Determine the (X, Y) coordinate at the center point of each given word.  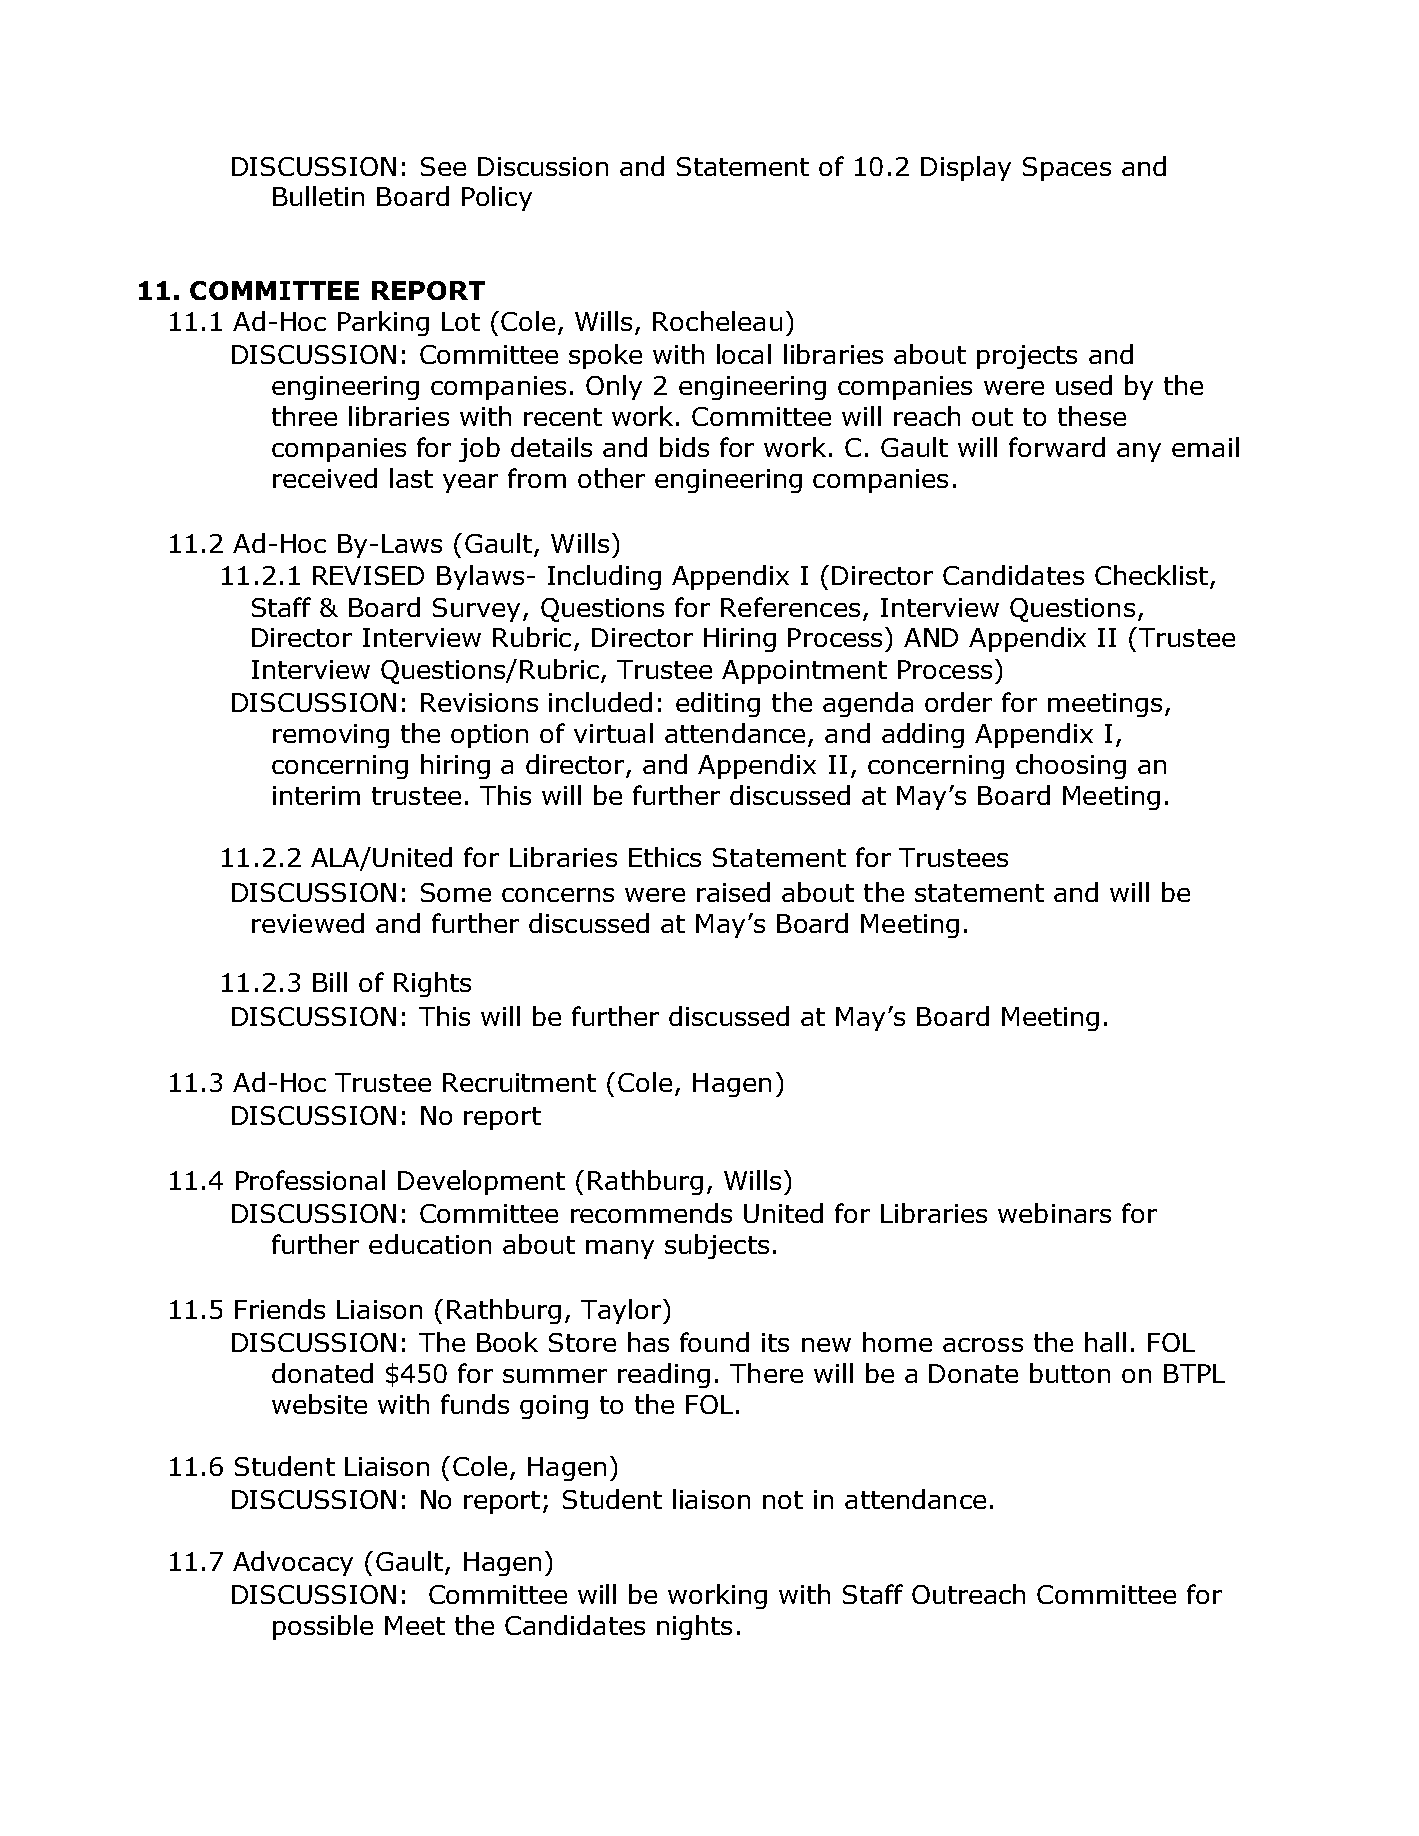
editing (718, 704)
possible (323, 1627)
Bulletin (318, 196)
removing (331, 736)
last (411, 478)
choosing (1071, 766)
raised (733, 892)
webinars (1054, 1213)
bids (684, 447)
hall (1105, 1342)
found (714, 1342)
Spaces (1067, 169)
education (430, 1244)
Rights (432, 984)
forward (1057, 447)
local (744, 354)
